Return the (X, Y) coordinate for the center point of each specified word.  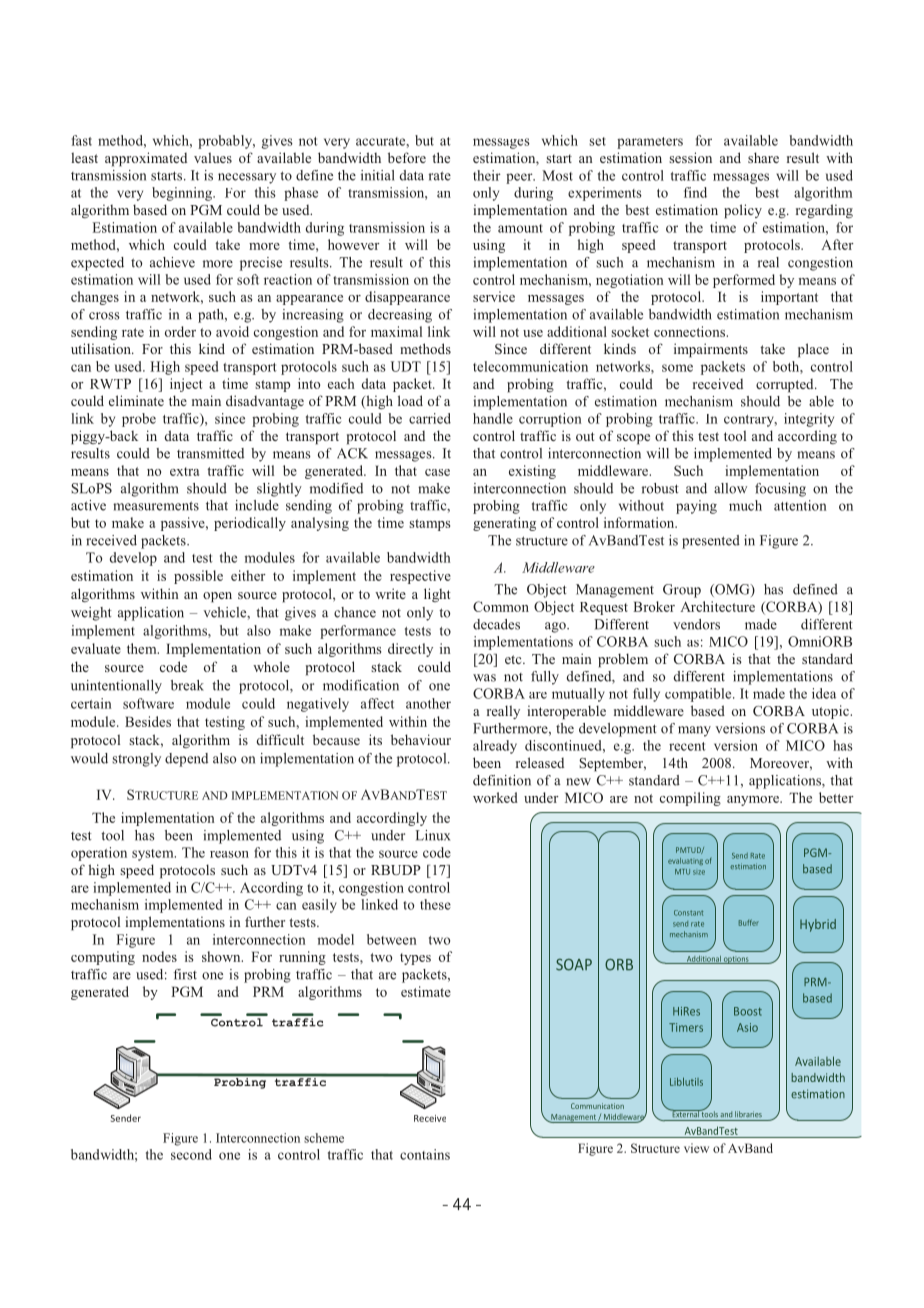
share (763, 157)
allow (730, 488)
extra (184, 471)
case (437, 472)
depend (186, 760)
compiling (690, 799)
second (191, 1154)
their (487, 175)
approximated (146, 159)
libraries (748, 1114)
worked (495, 797)
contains (425, 1154)
